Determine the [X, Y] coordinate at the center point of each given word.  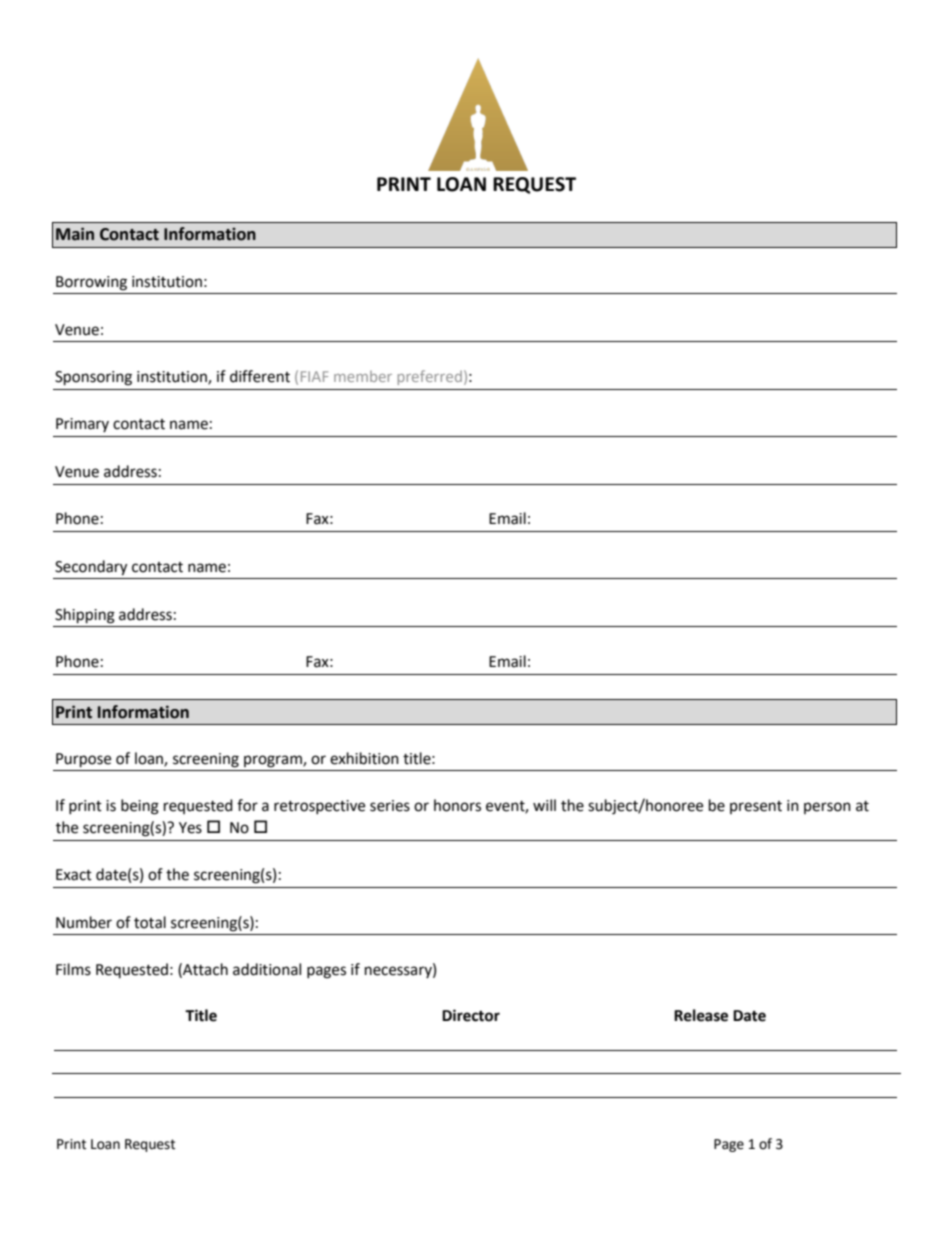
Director [471, 1015]
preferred [430, 377]
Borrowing [91, 283]
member [363, 376]
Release [701, 1015]
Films [73, 969]
